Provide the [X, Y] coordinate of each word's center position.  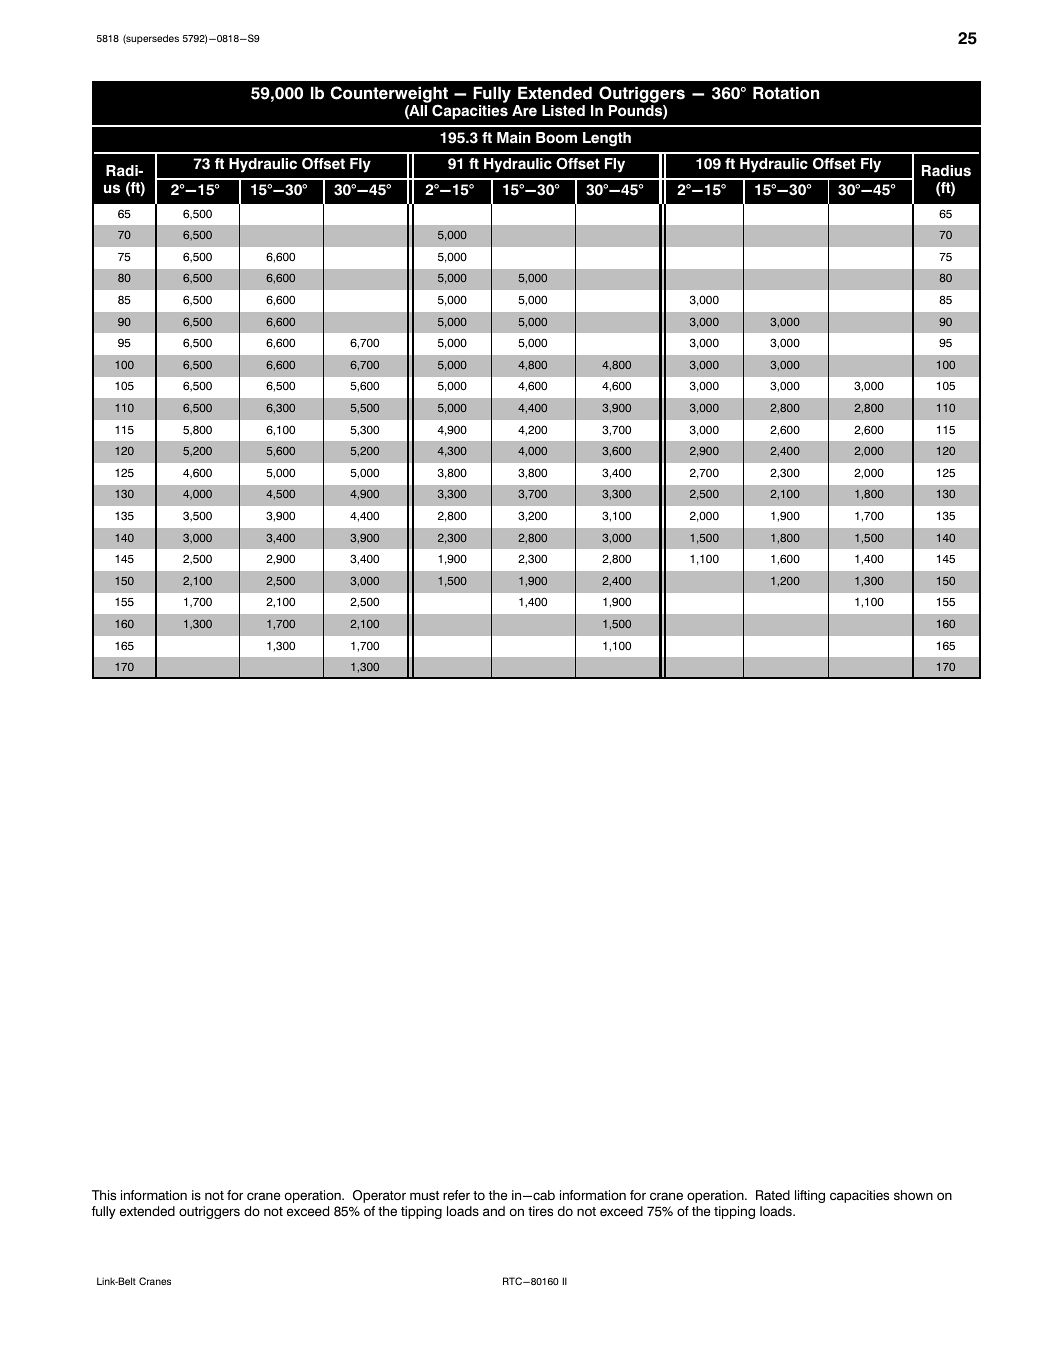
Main [514, 138]
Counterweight [389, 95]
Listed [563, 111]
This [104, 1195]
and [494, 1211]
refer [456, 1195]
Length [607, 139]
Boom [556, 138]
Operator [379, 1196]
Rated [773, 1195]
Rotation [786, 93]
